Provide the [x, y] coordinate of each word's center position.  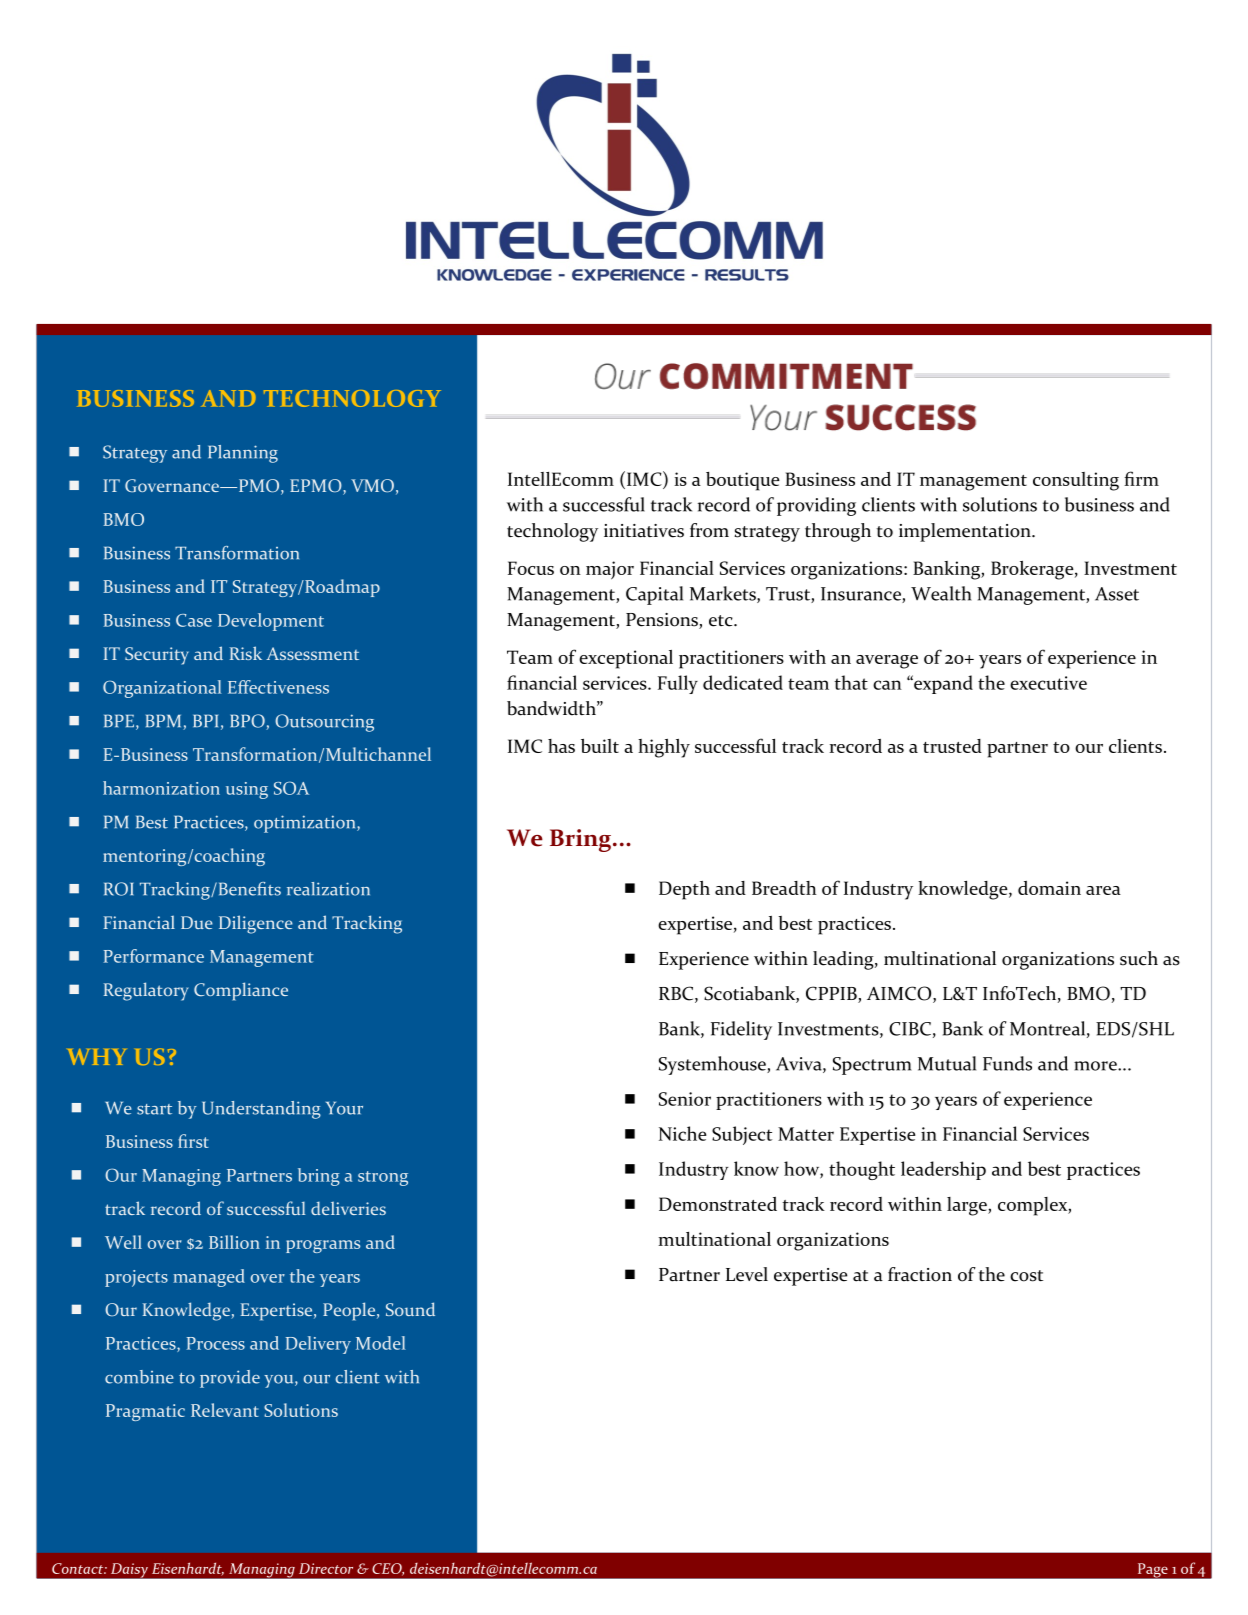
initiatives [644, 531]
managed [209, 1278]
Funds [1007, 1063]
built [600, 745]
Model [381, 1343]
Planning [243, 454]
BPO [249, 722]
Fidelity [741, 1030]
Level [747, 1274]
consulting [1076, 481]
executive [1048, 683]
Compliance [241, 991]
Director [326, 1568]
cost [1026, 1276]
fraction [920, 1274]
